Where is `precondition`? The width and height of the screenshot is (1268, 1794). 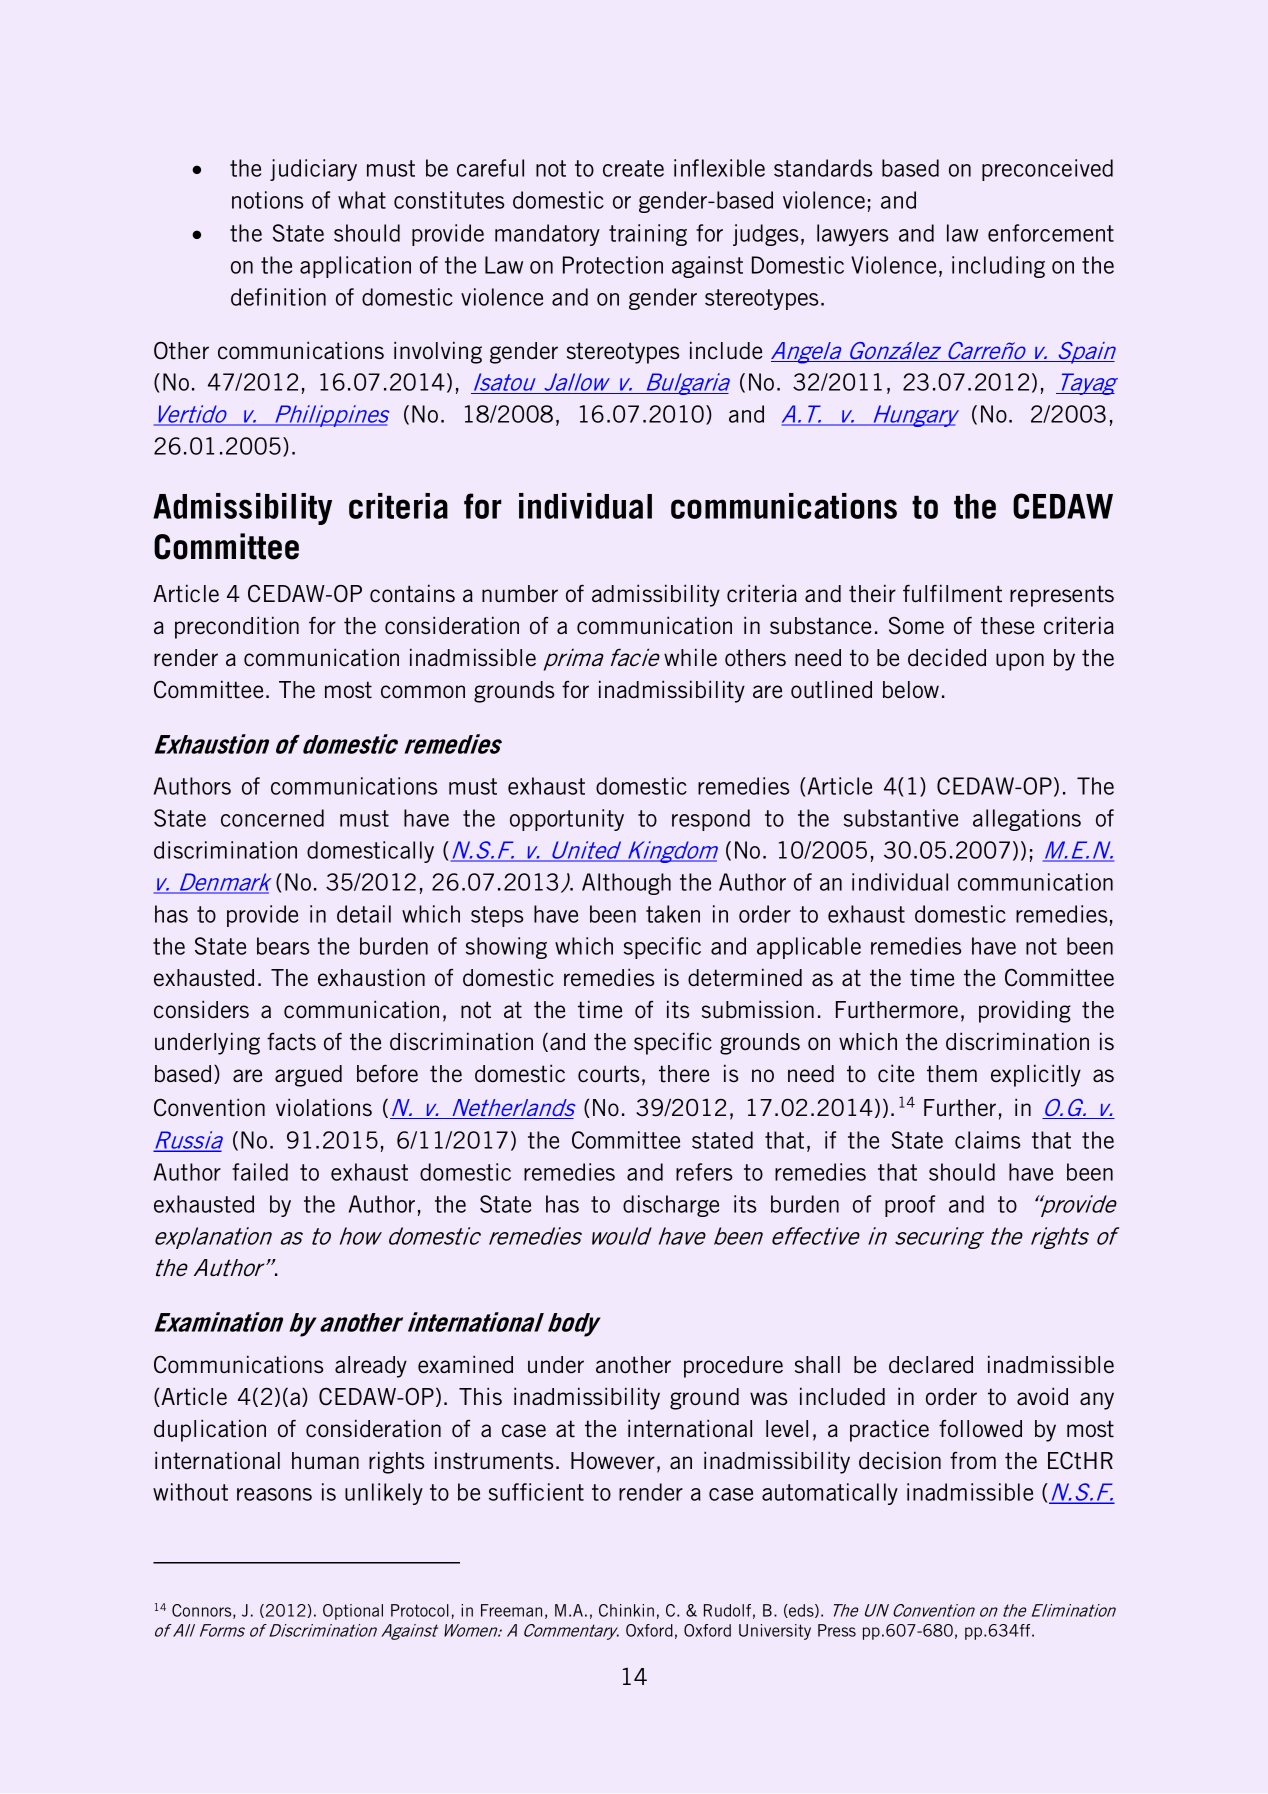
precondition is located at coordinates (237, 627).
